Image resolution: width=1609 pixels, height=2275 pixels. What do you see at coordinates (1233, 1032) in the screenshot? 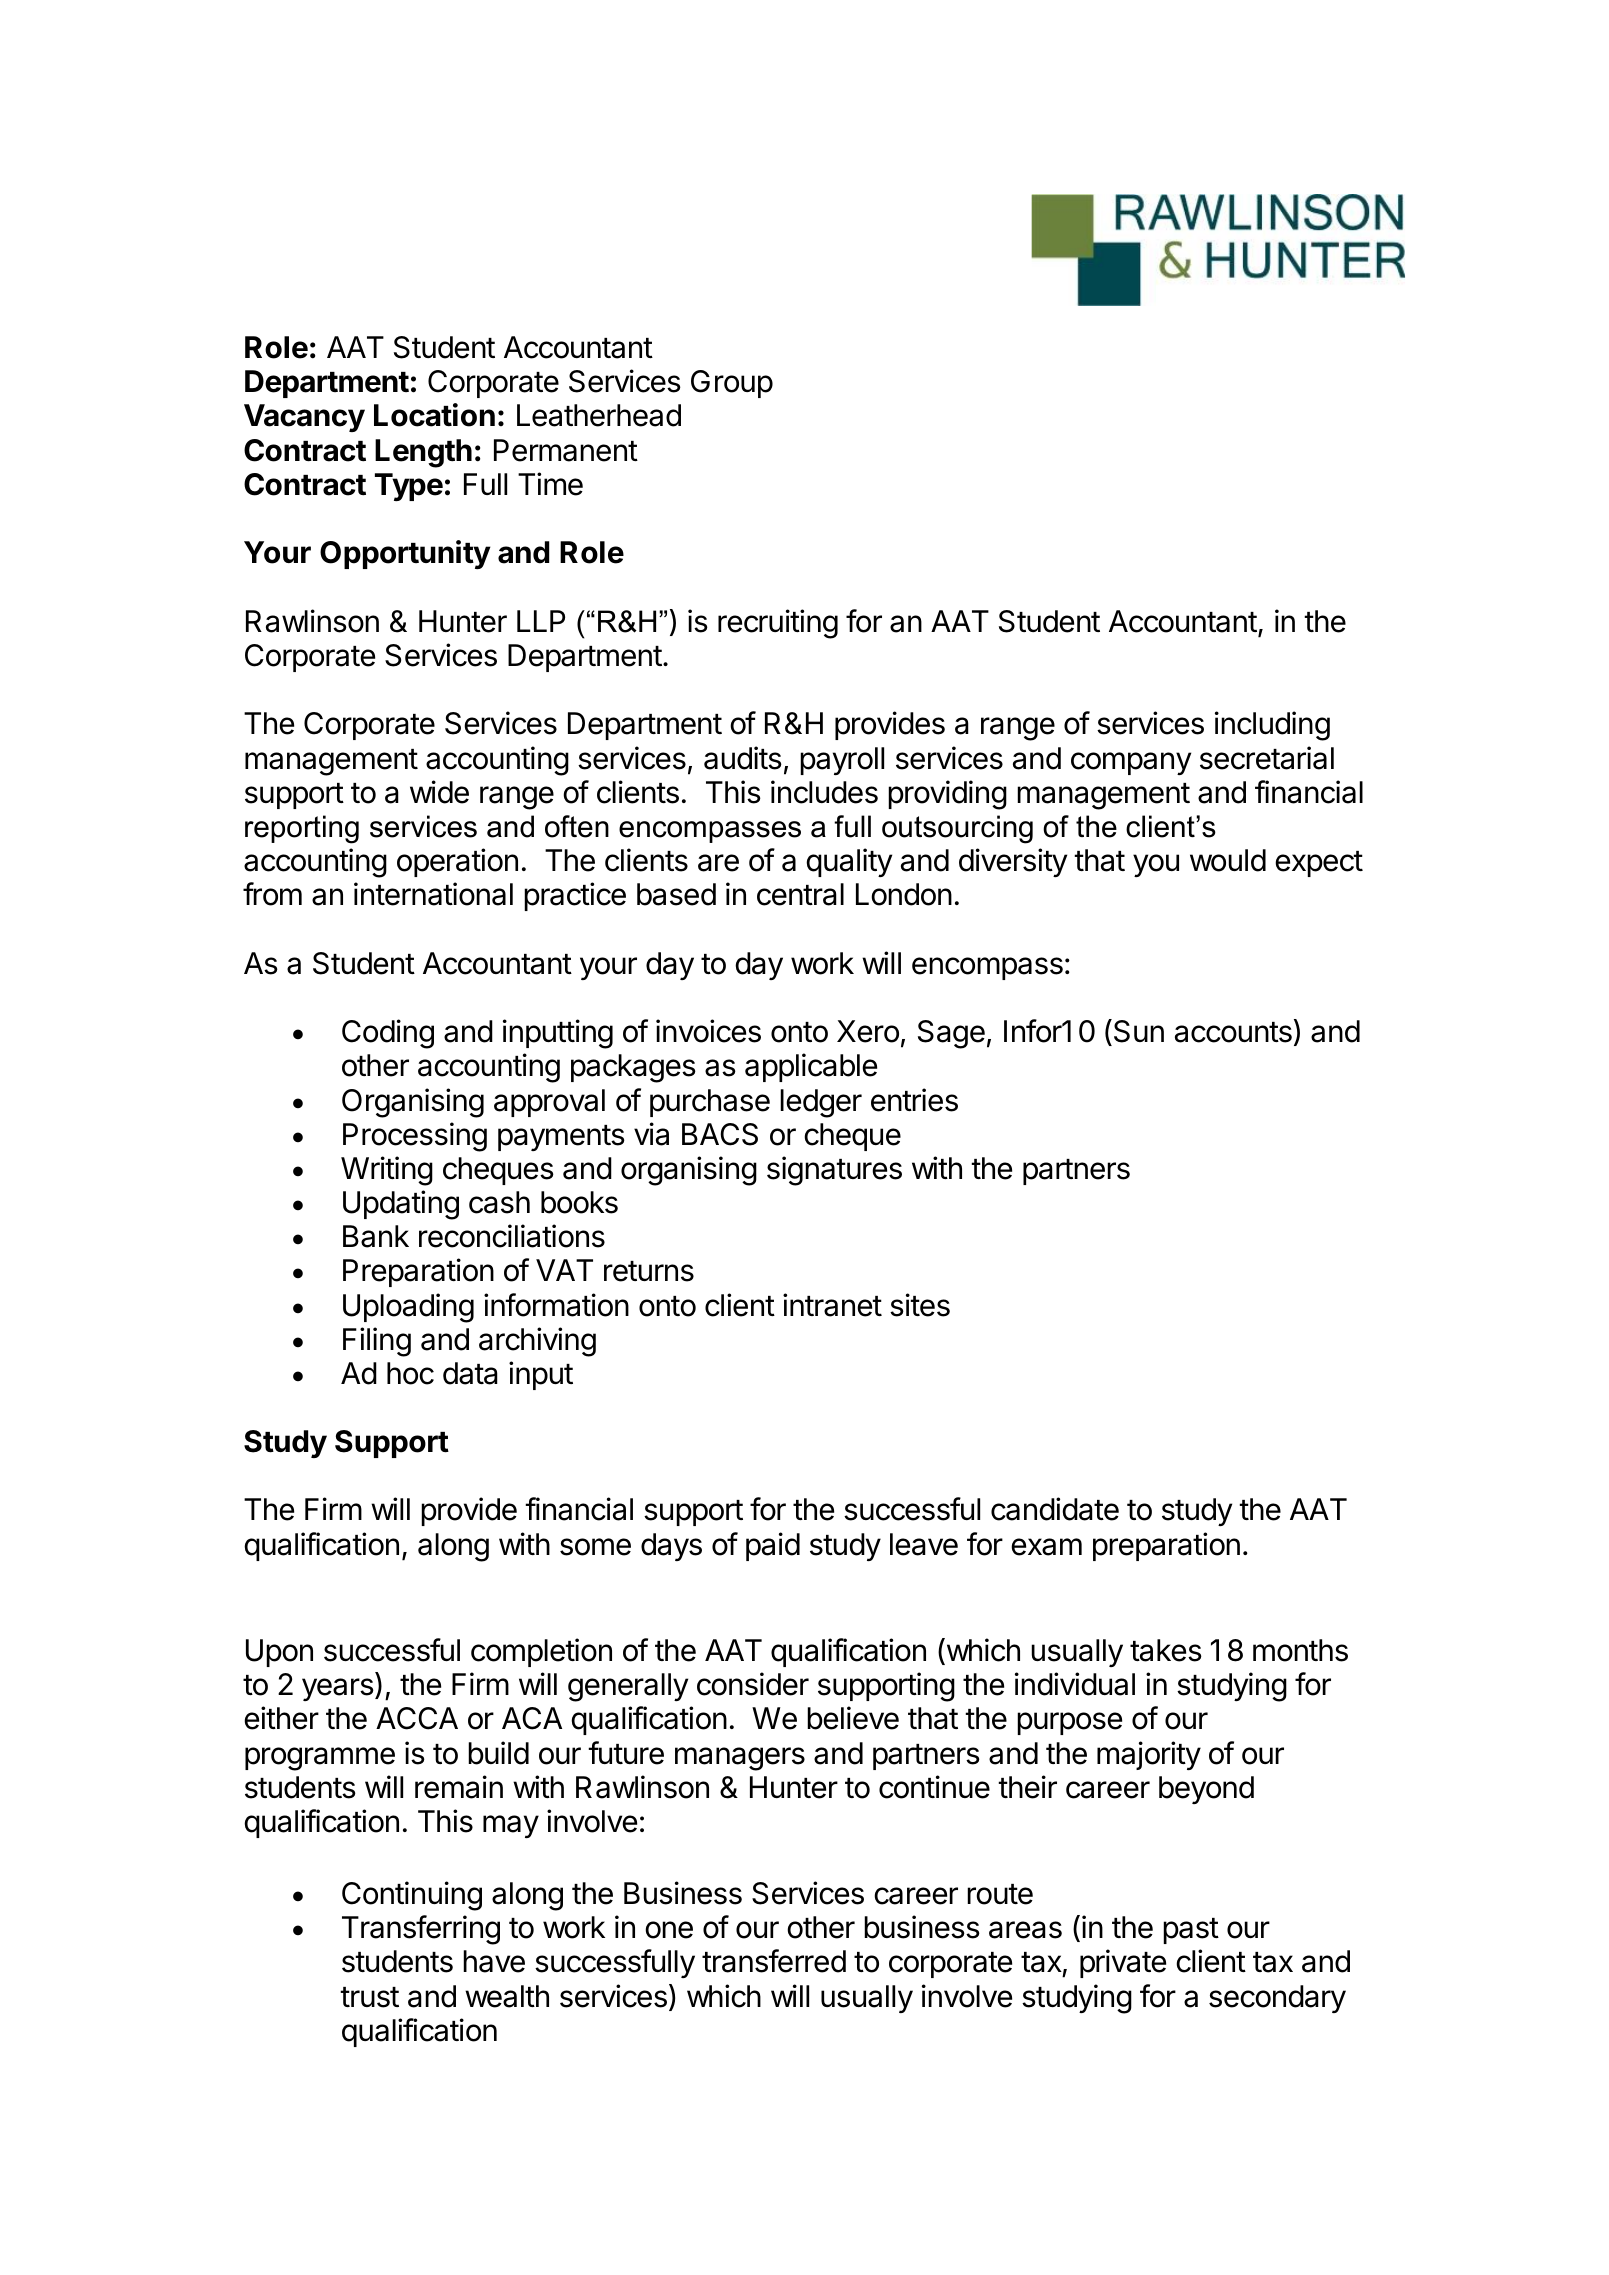
I see `accounts` at bounding box center [1233, 1032].
